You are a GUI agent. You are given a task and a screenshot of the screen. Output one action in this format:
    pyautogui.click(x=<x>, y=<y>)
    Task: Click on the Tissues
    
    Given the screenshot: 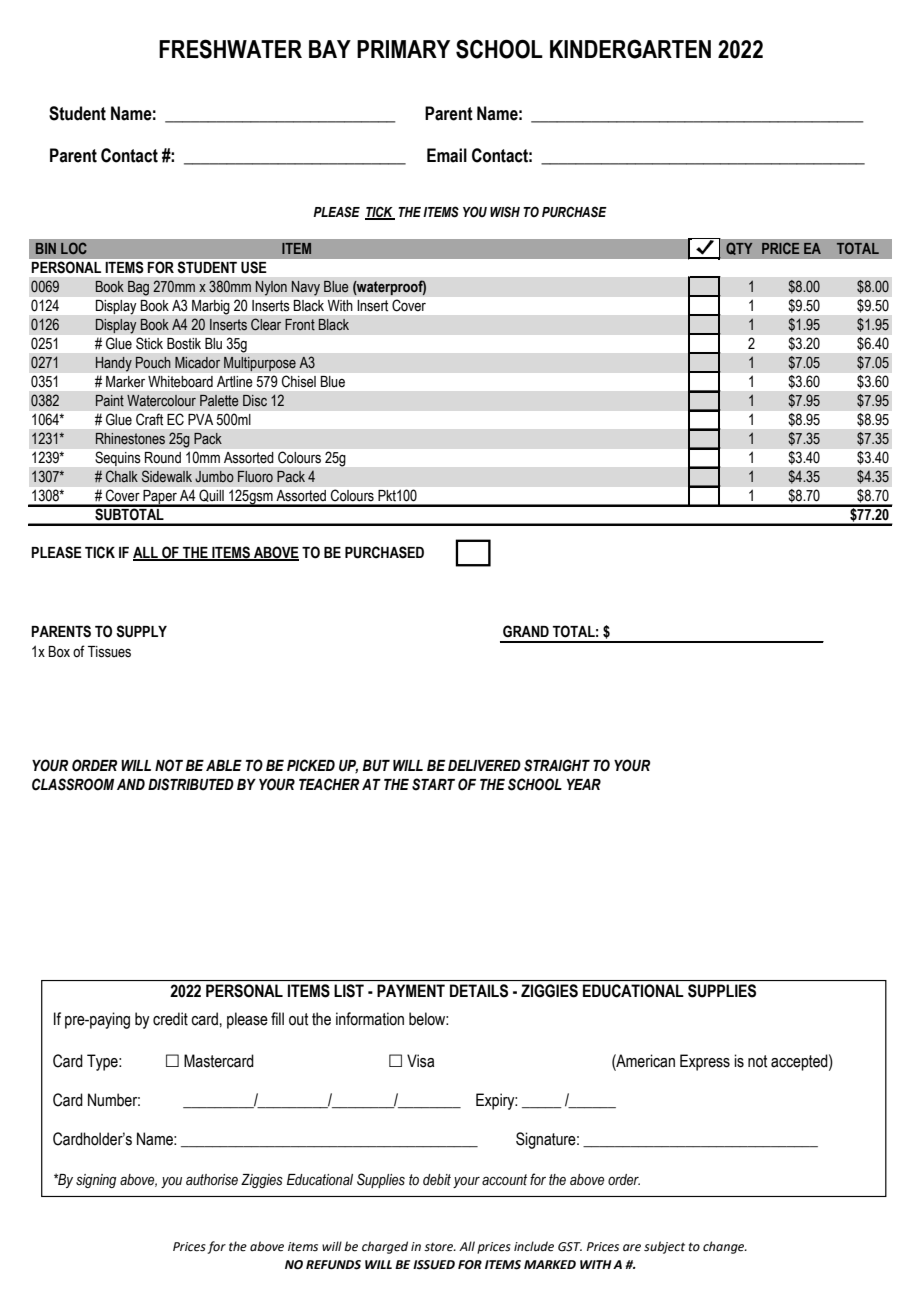 What is the action you would take?
    pyautogui.click(x=109, y=652)
